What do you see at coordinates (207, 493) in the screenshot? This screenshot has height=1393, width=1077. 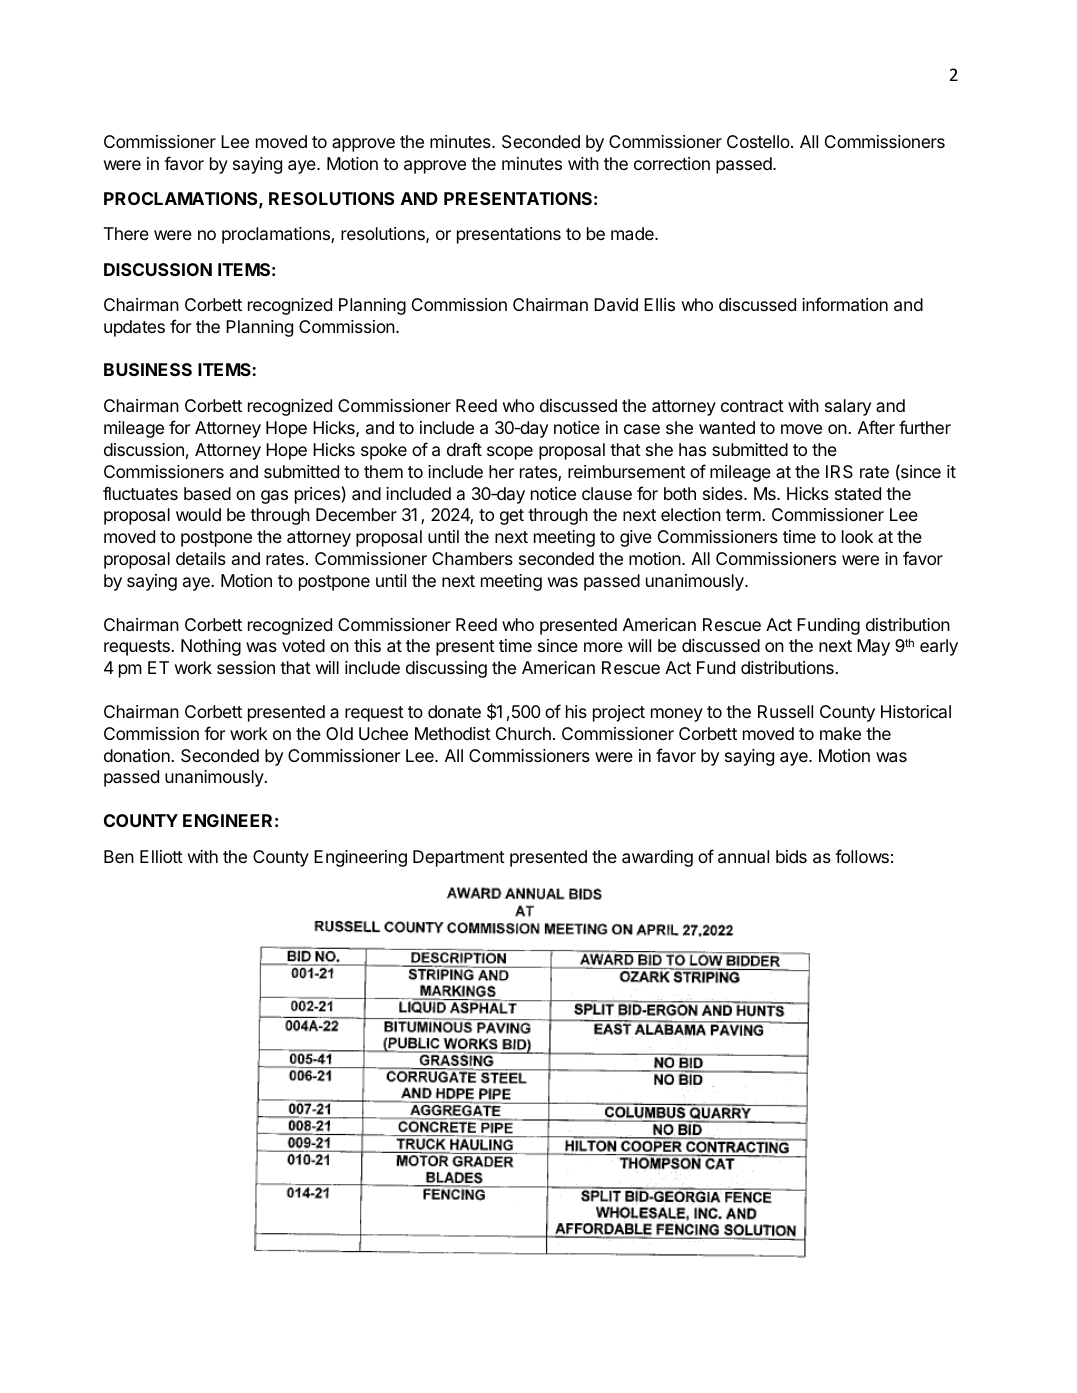 I see `based` at bounding box center [207, 493].
